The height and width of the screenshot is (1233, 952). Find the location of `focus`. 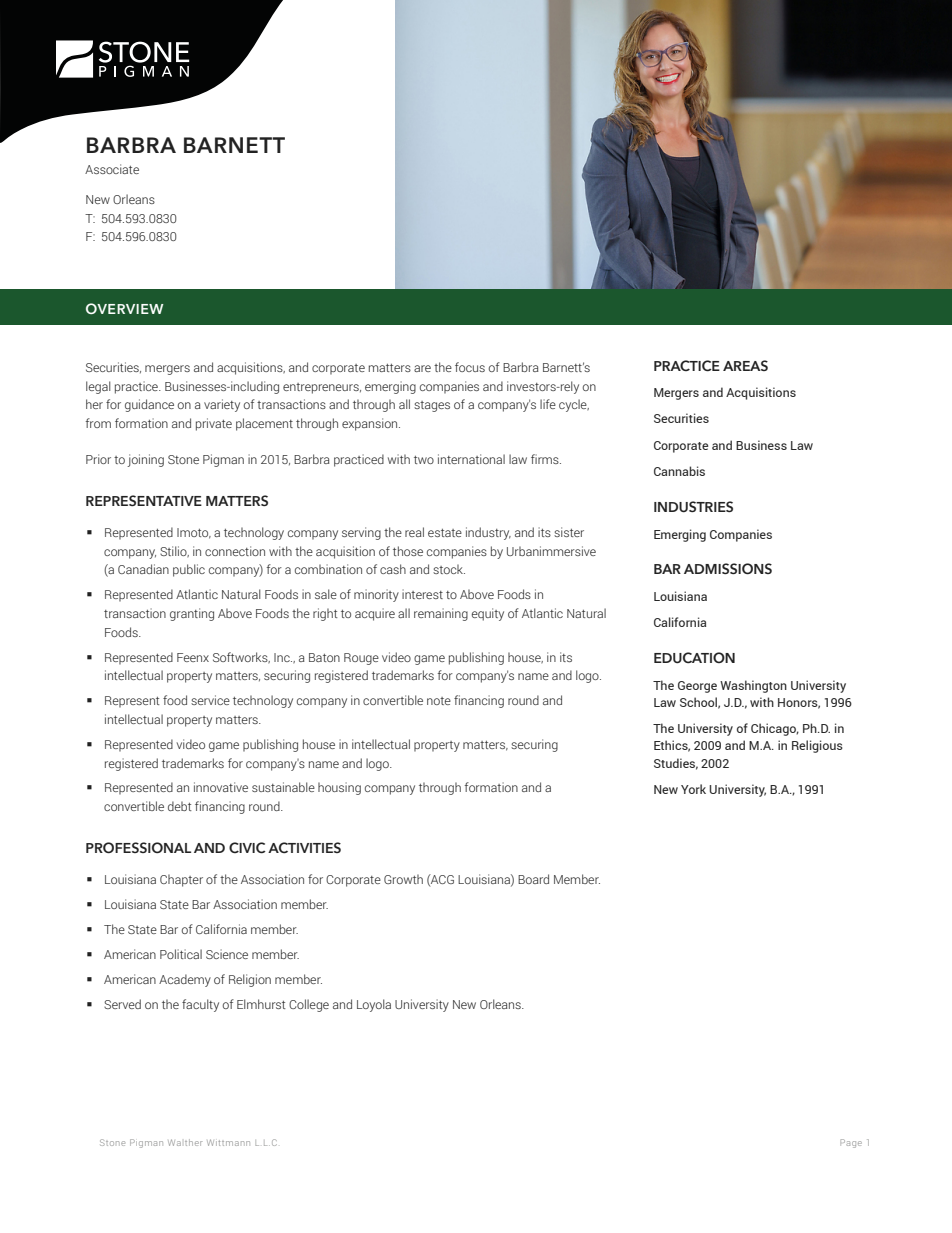

focus is located at coordinates (470, 367).
